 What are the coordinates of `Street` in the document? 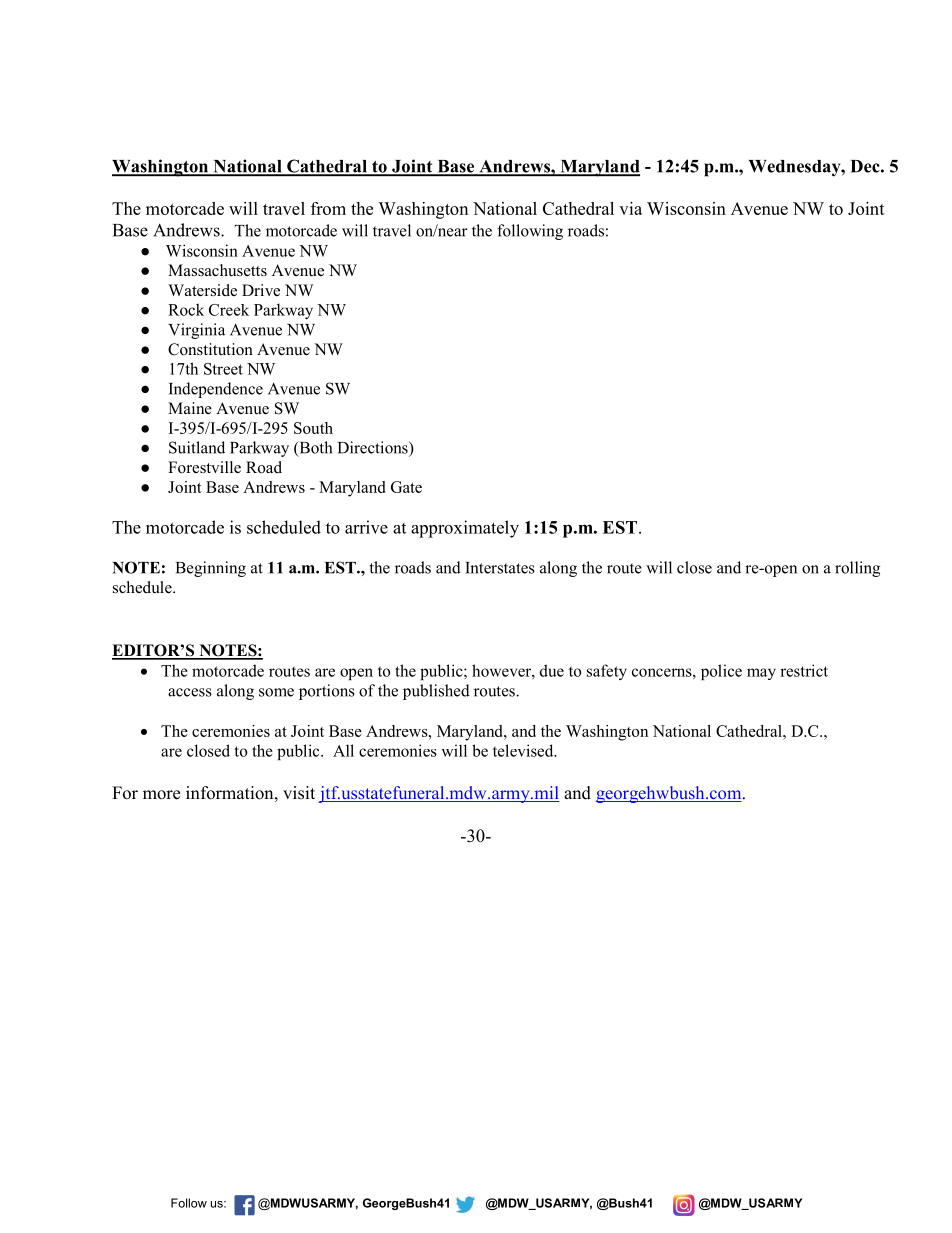 It's located at (223, 369).
